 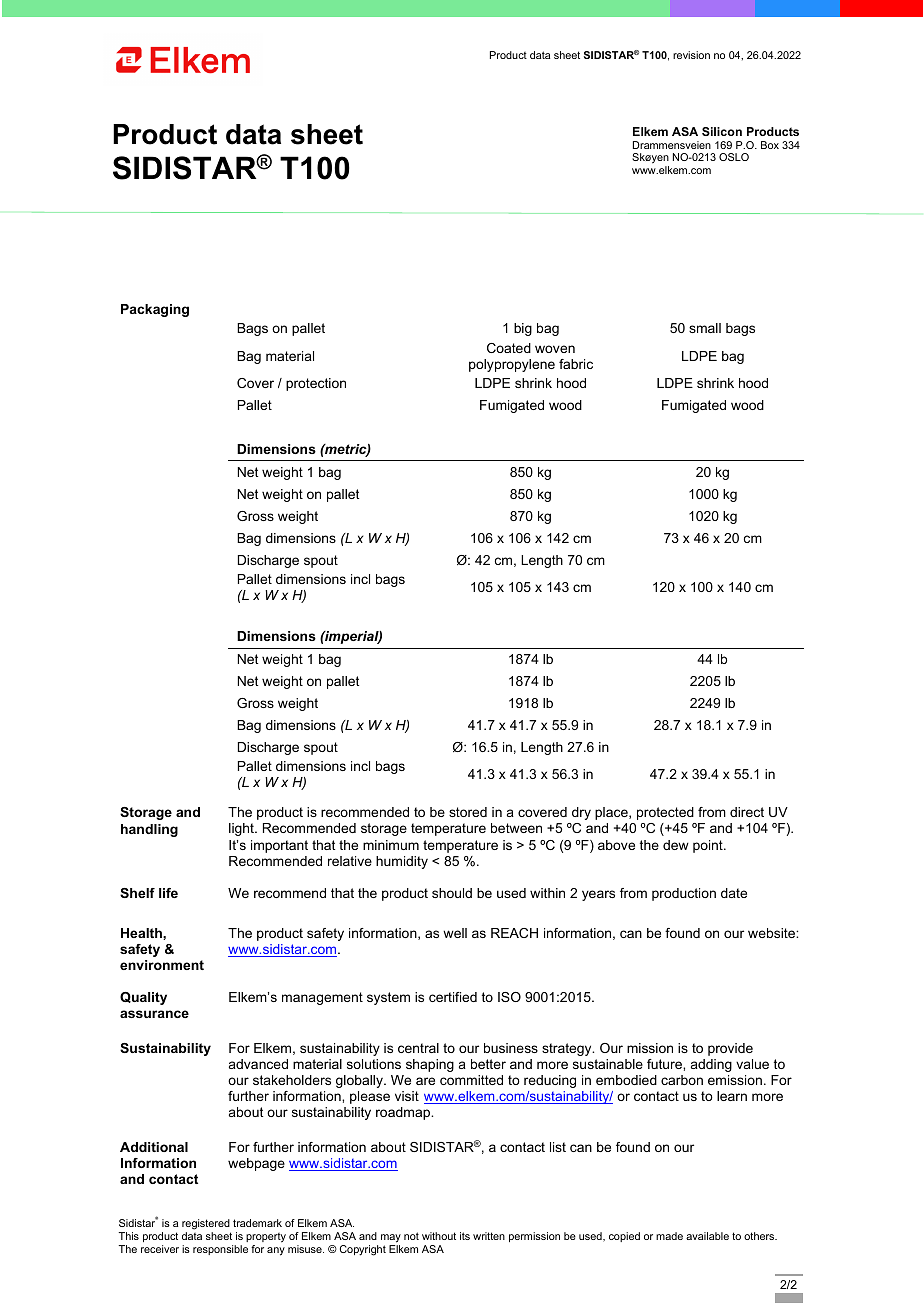 I want to click on small, so click(x=705, y=328).
